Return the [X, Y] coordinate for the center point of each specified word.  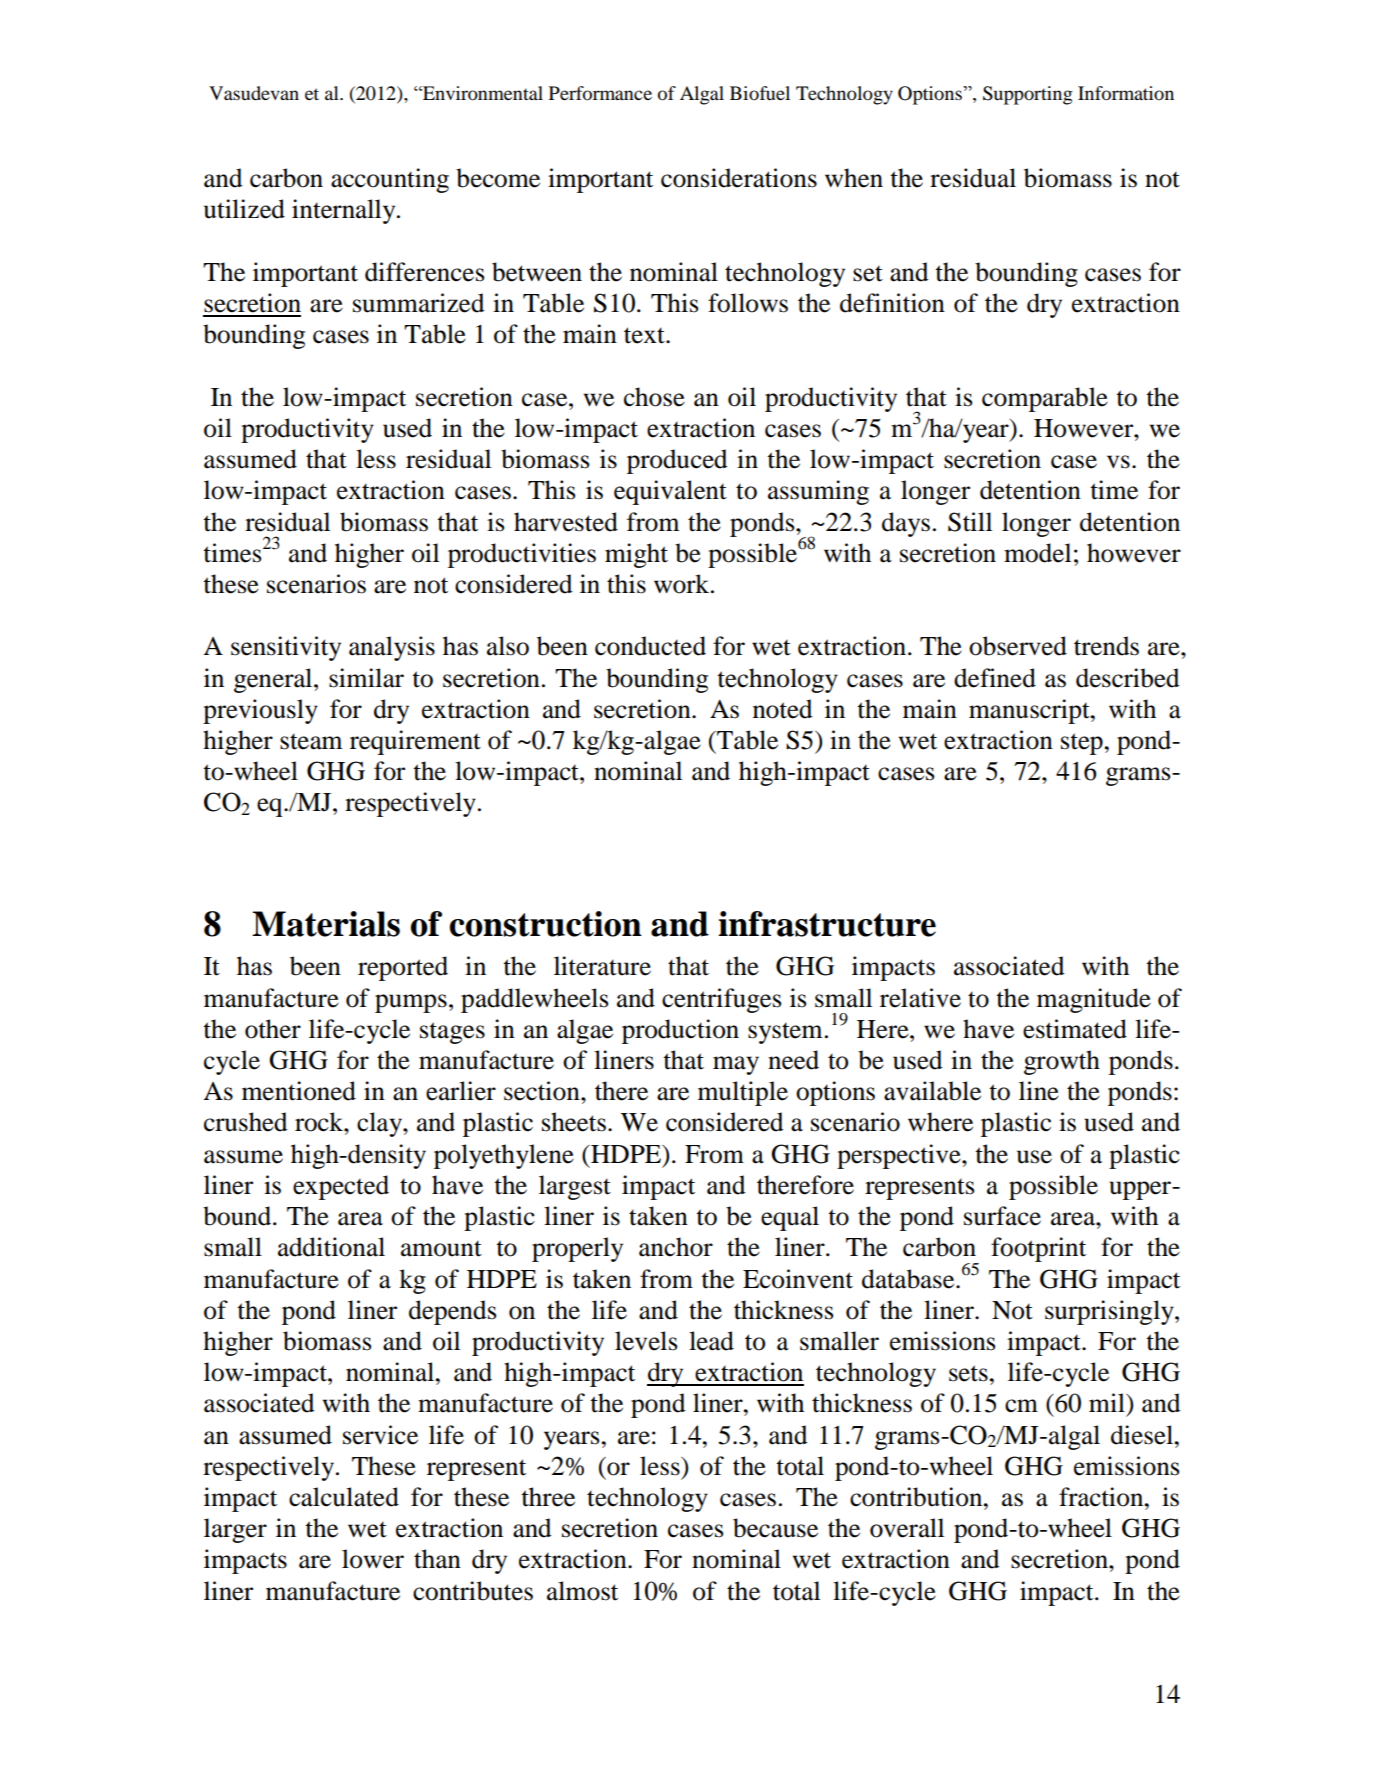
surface [1002, 1216]
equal [790, 1218]
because [775, 1528]
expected [341, 1187]
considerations [739, 178]
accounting [390, 180]
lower [373, 1559]
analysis [392, 648]
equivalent [670, 492]
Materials [326, 924]
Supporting [1028, 95]
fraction [1102, 1497]
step [1082, 744]
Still [970, 522]
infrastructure [827, 924]
